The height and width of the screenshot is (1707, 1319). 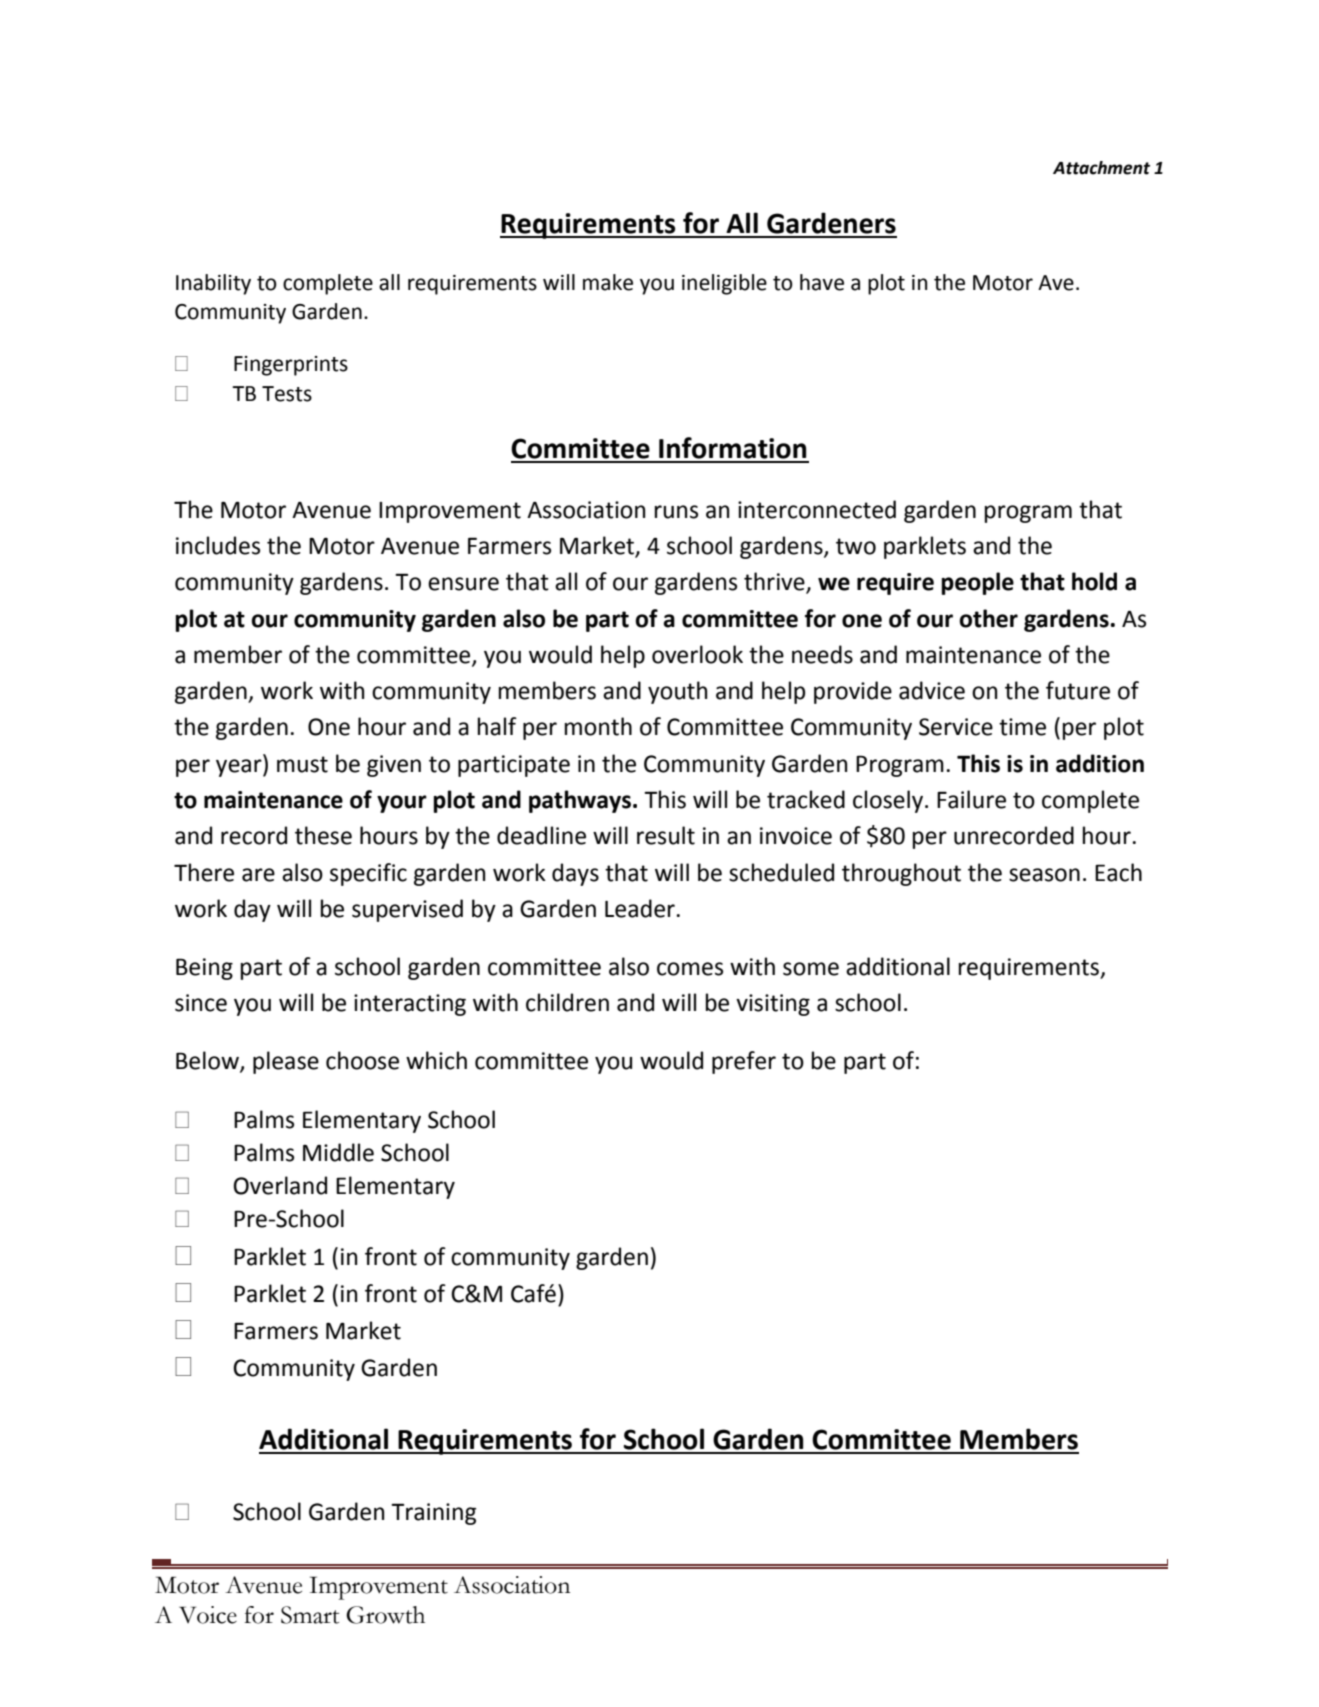 What do you see at coordinates (1101, 168) in the screenshot?
I see `Attachment` at bounding box center [1101, 168].
